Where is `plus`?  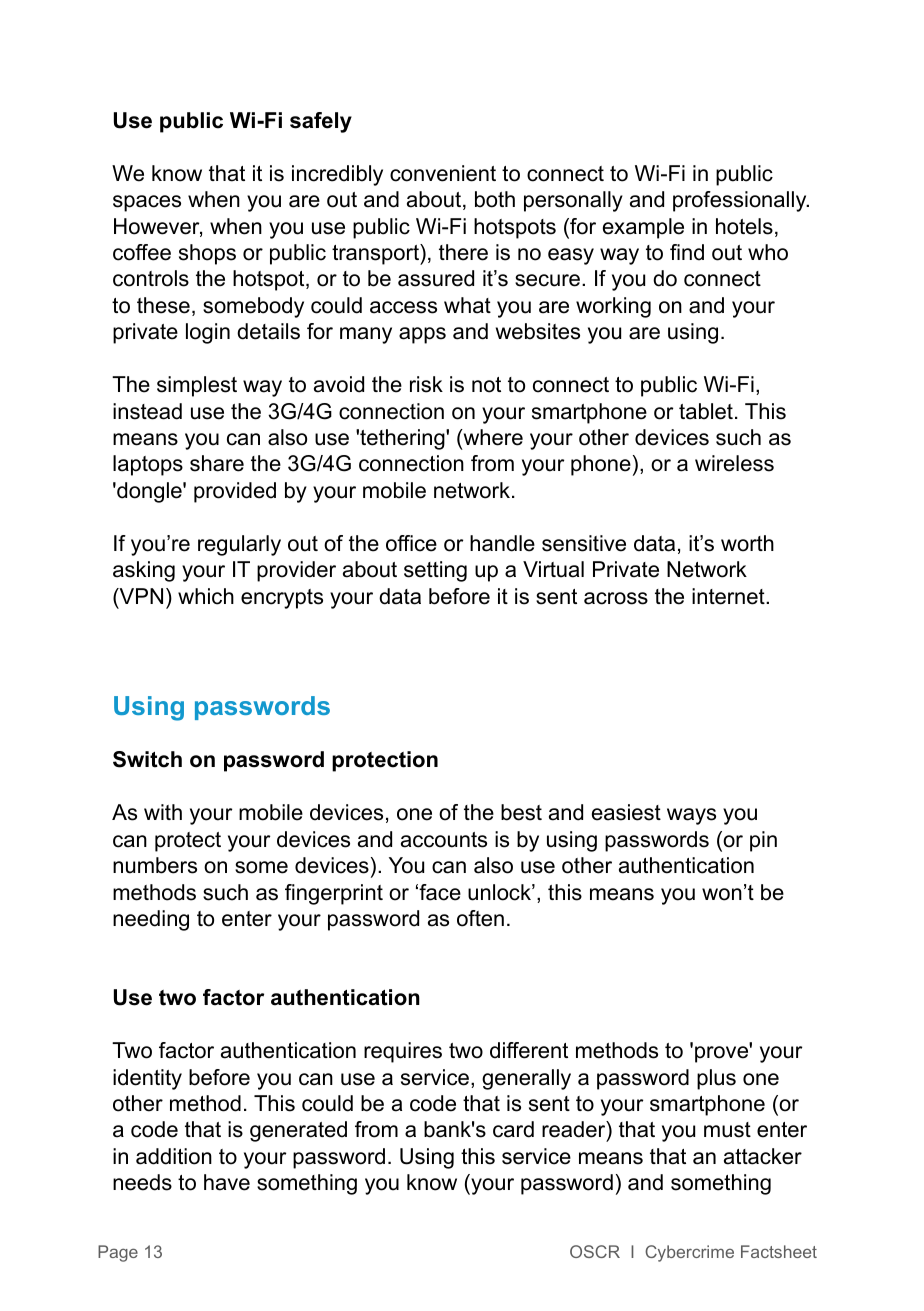
plus is located at coordinates (716, 1079).
